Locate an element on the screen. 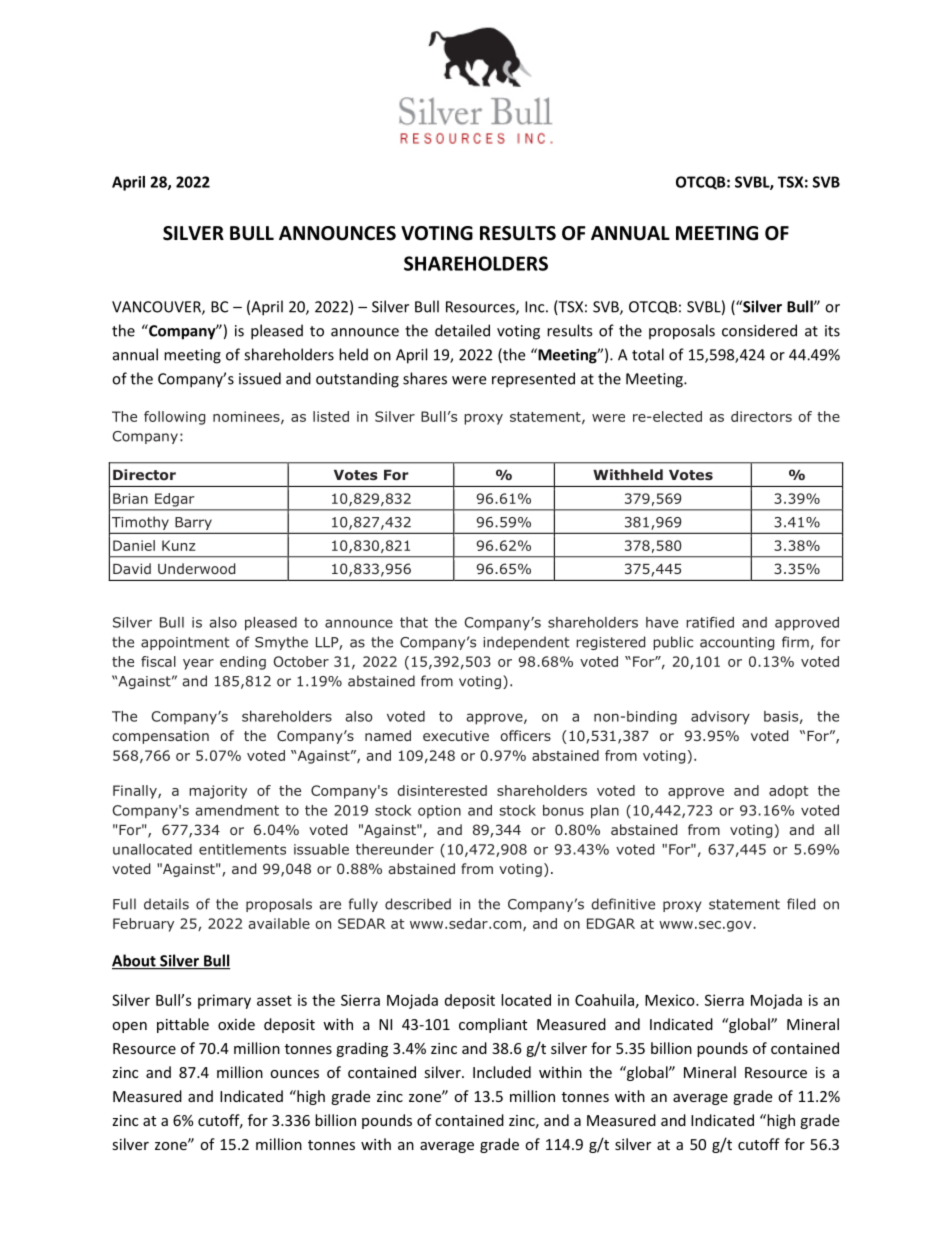 The height and width of the screenshot is (1233, 952). option is located at coordinates (439, 812).
